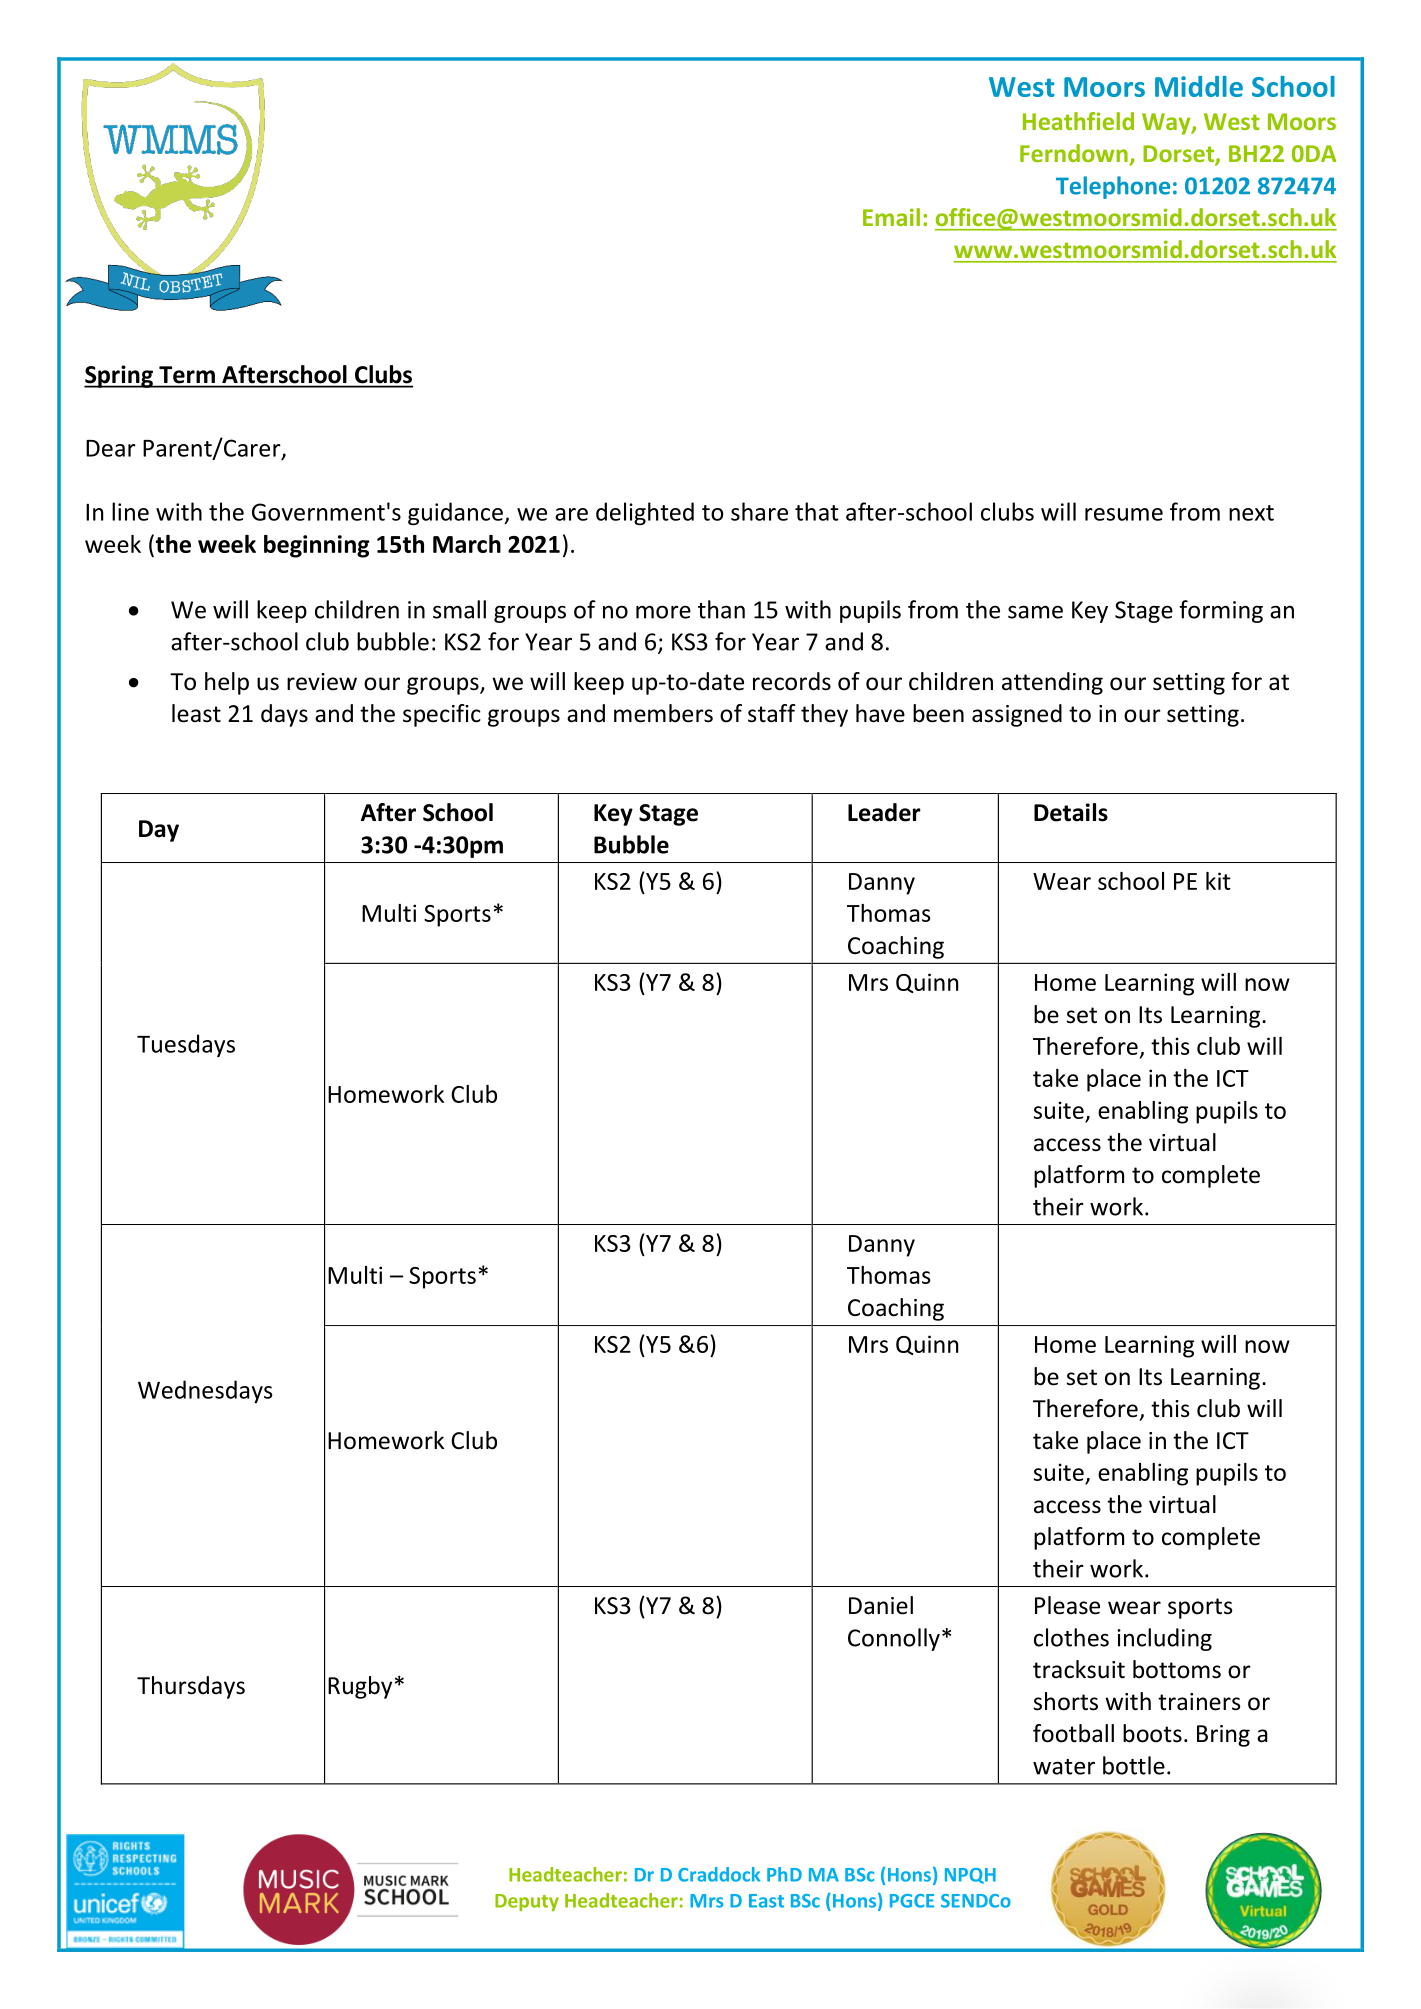  What do you see at coordinates (1218, 881) in the document?
I see `kit` at bounding box center [1218, 881].
